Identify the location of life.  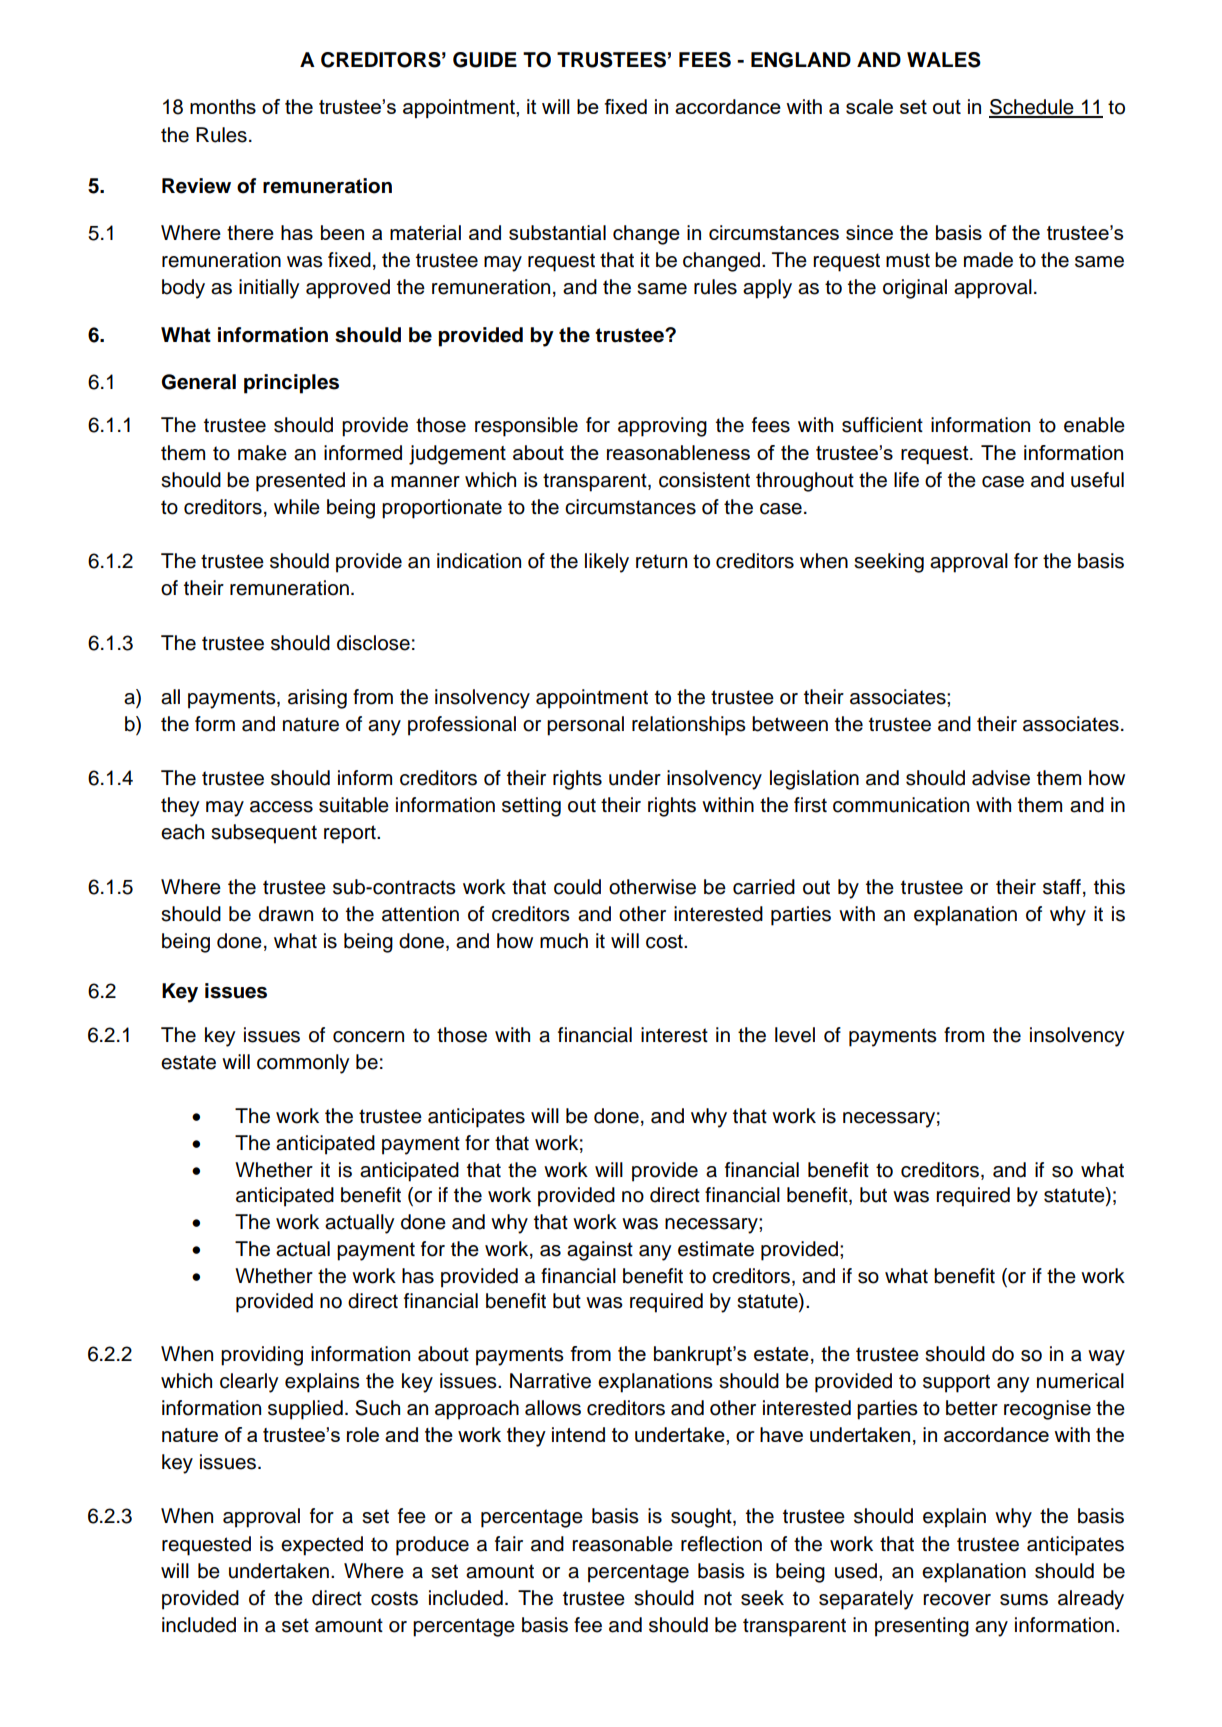
(906, 480).
